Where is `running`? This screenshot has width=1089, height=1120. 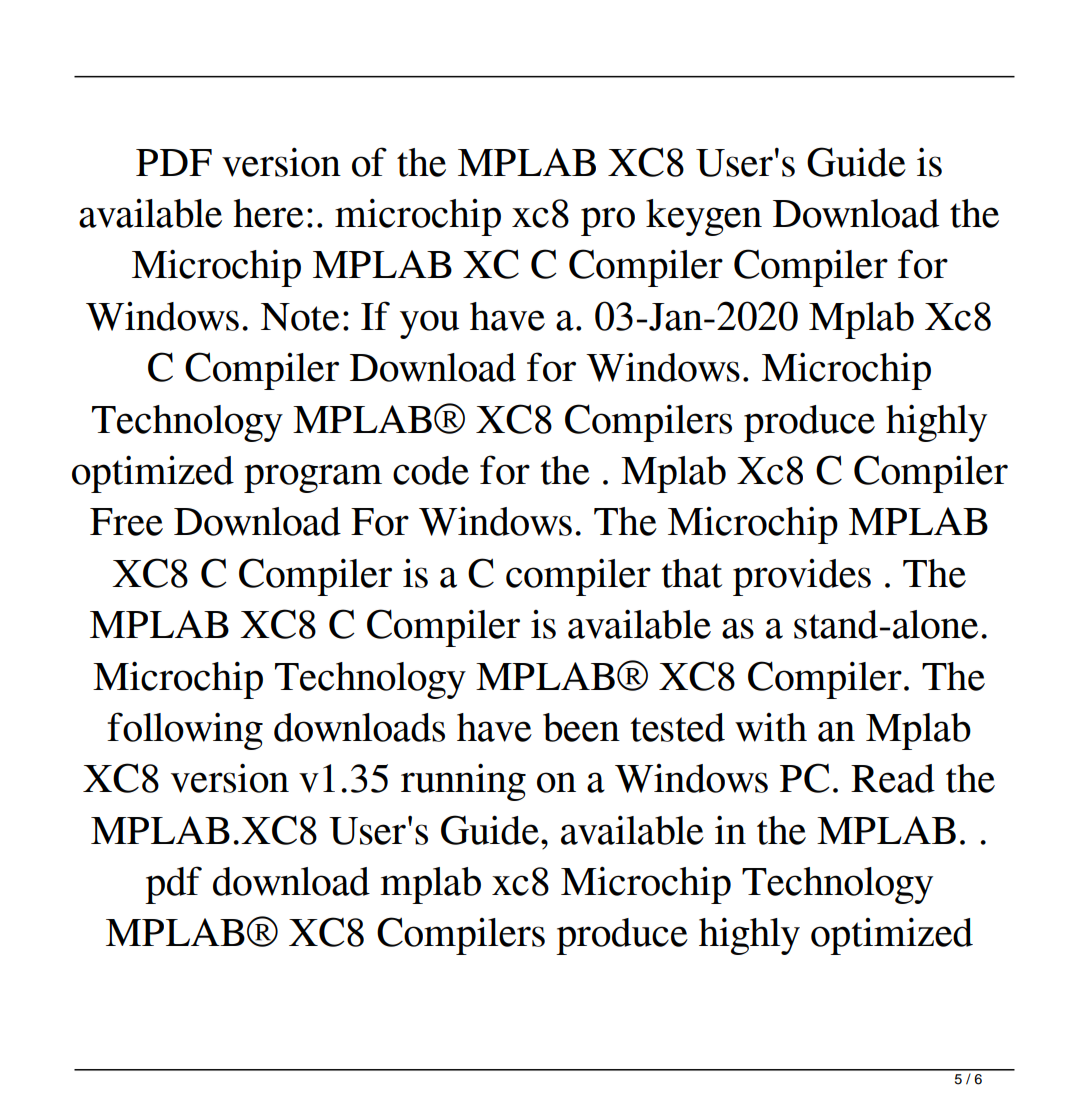 running is located at coordinates (463, 782).
